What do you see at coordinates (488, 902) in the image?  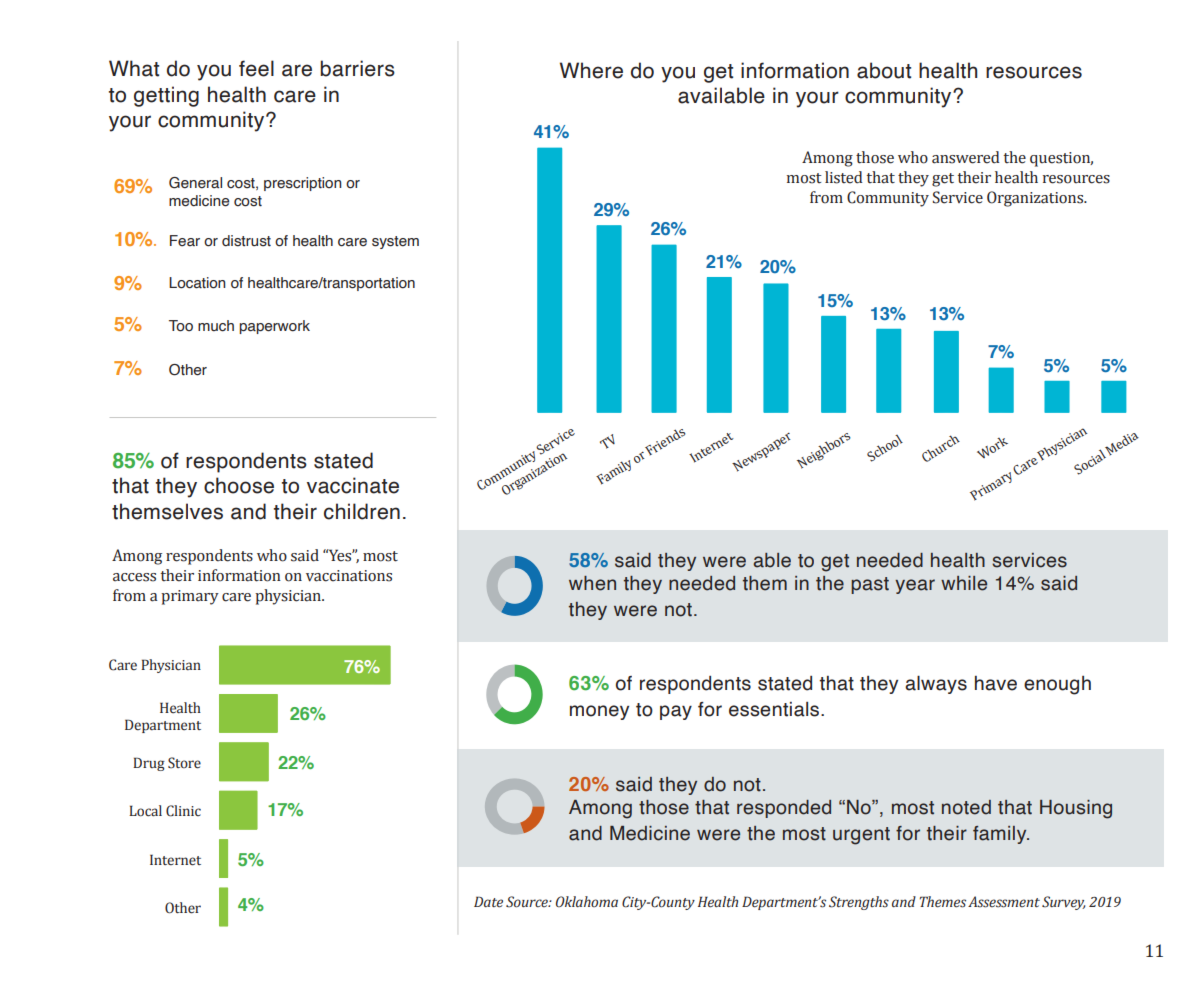 I see `Date` at bounding box center [488, 902].
